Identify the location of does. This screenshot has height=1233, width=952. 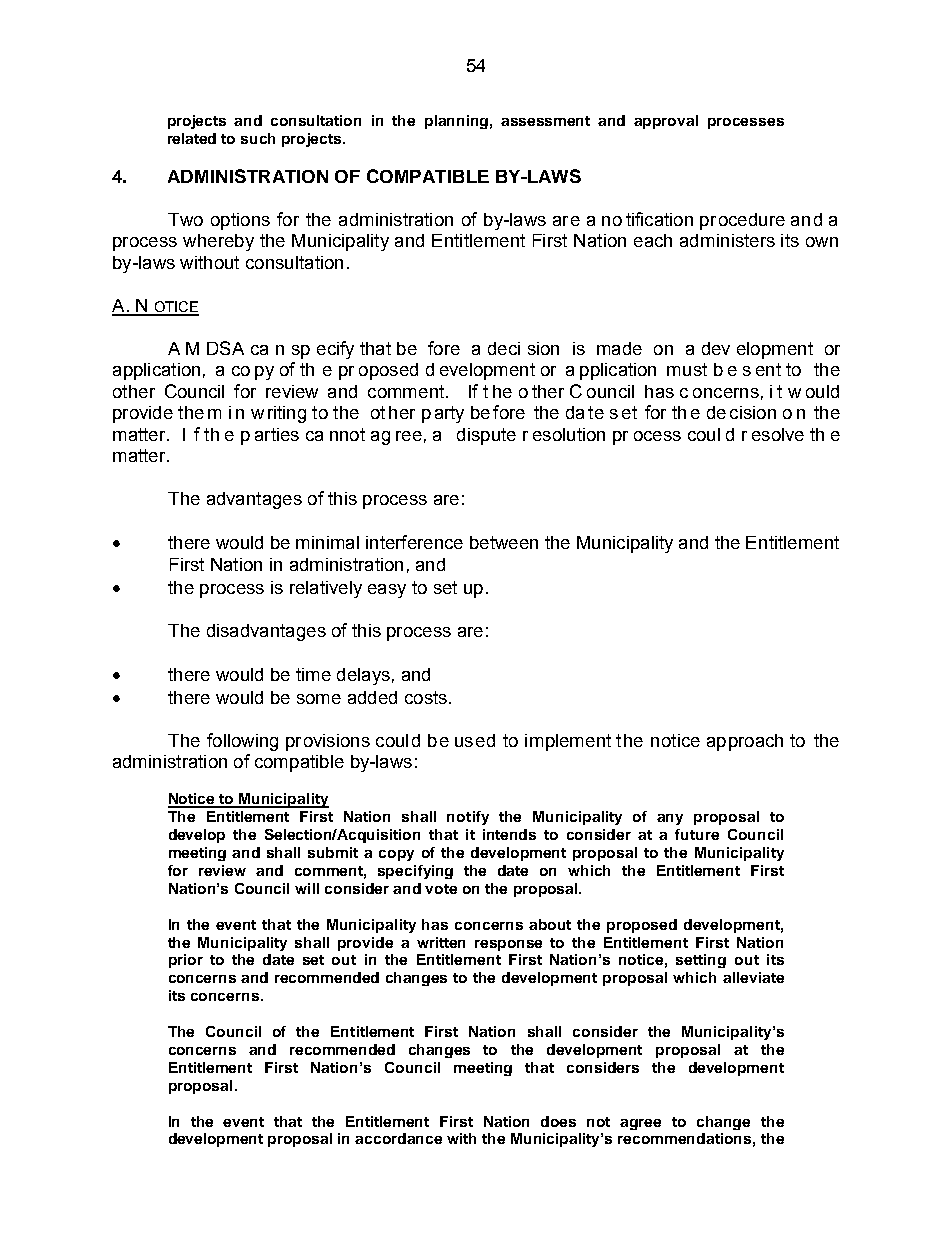
(558, 1121).
